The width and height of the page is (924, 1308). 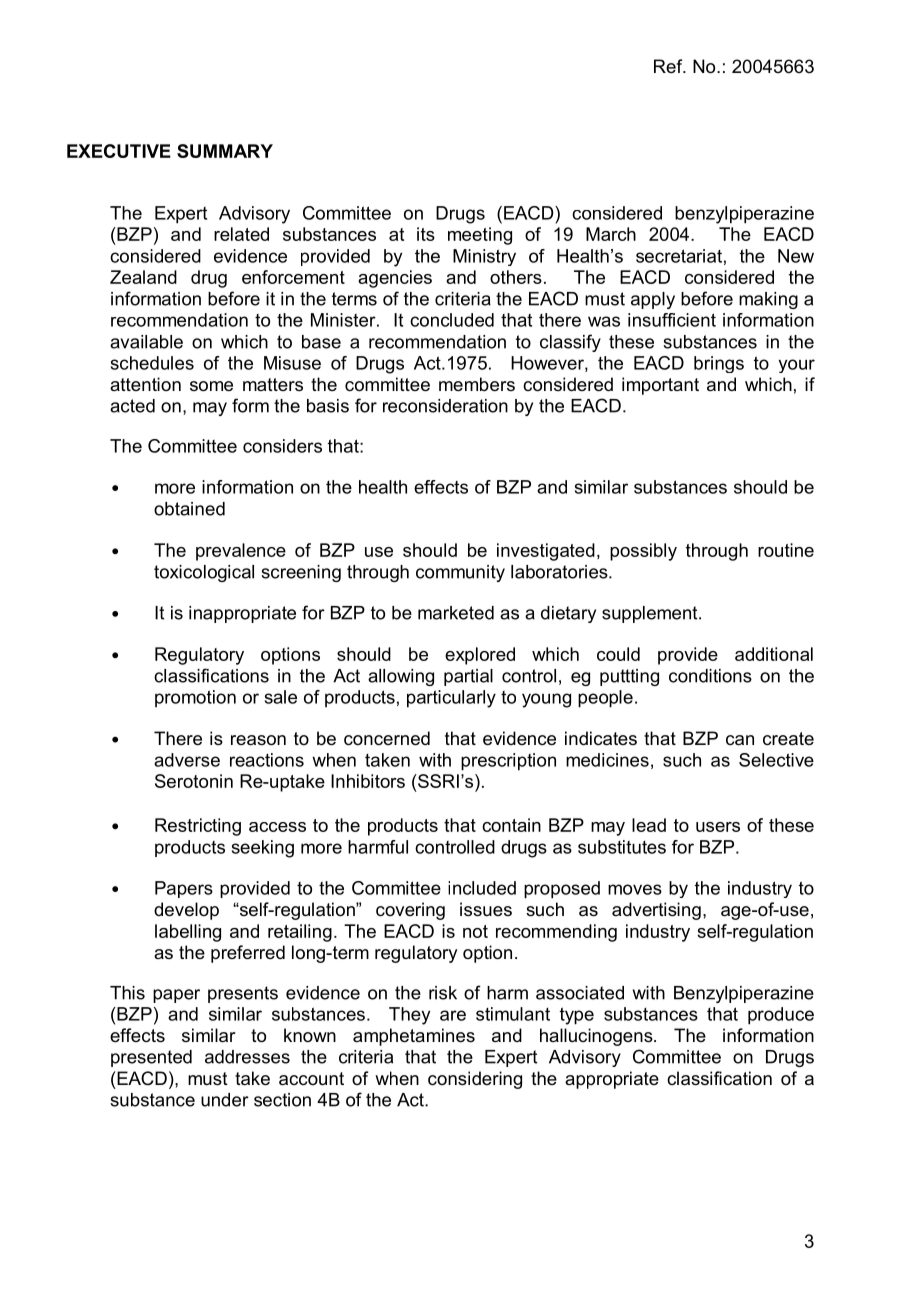 I want to click on included, so click(x=482, y=888).
